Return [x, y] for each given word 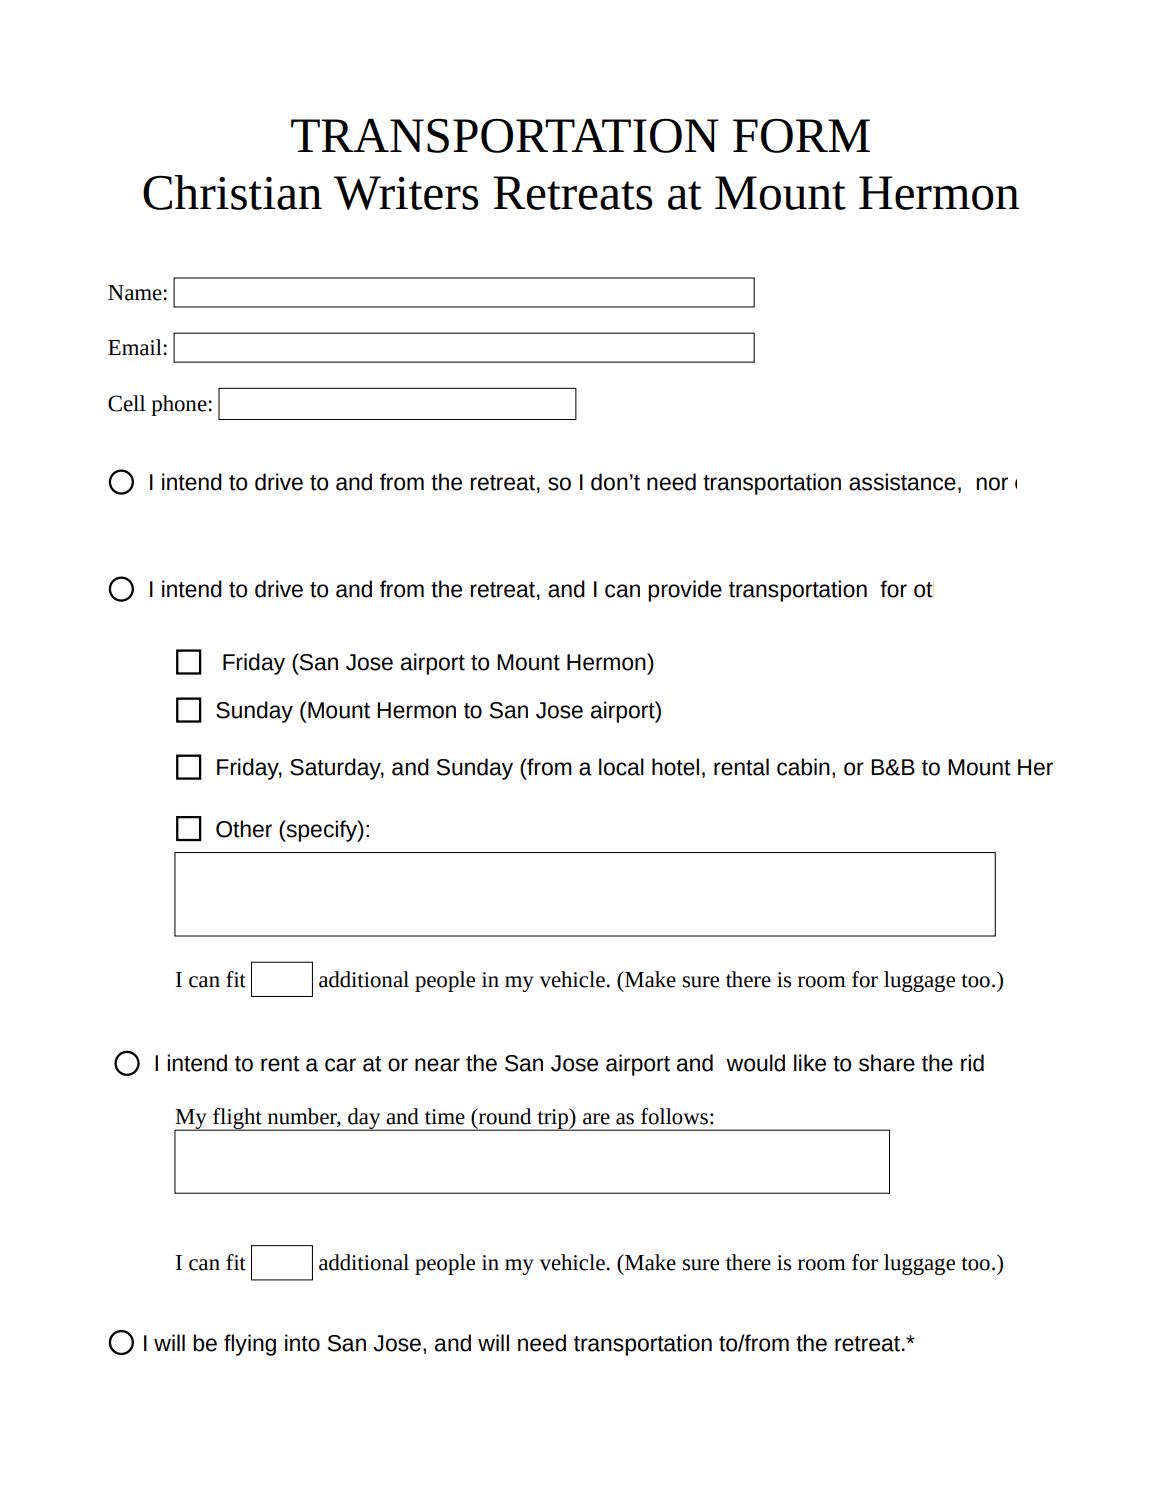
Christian [232, 192]
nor [992, 484]
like [810, 1063]
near [437, 1065]
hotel [675, 767]
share [887, 1063]
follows [674, 1116]
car [340, 1065]
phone [180, 405]
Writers [406, 193]
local [621, 767]
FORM [801, 136]
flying [250, 1345]
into [302, 1343]
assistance [902, 482]
